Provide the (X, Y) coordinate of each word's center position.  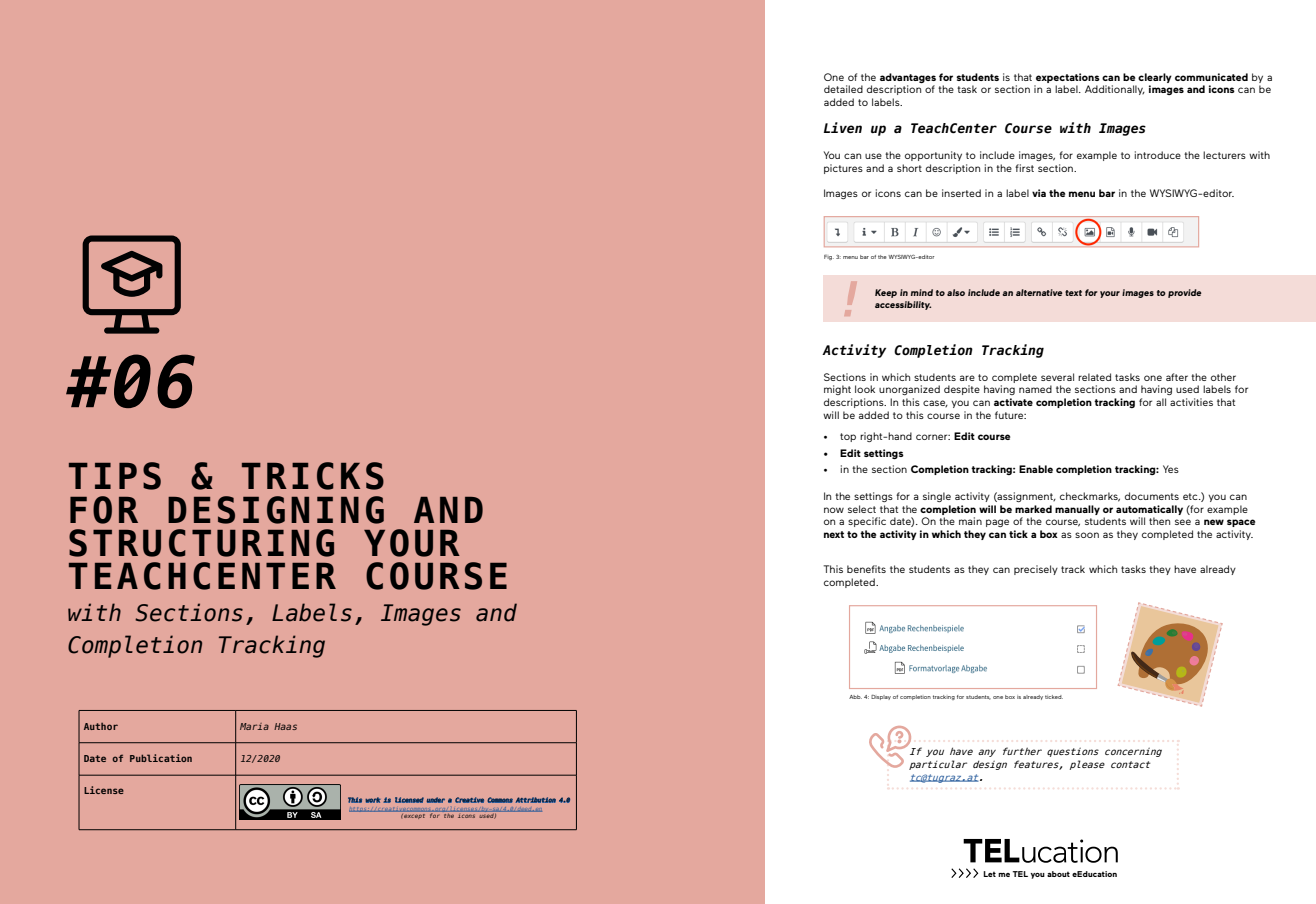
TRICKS (313, 476)
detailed (843, 89)
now (834, 510)
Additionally (1115, 90)
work (373, 800)
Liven (843, 128)
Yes (1171, 469)
